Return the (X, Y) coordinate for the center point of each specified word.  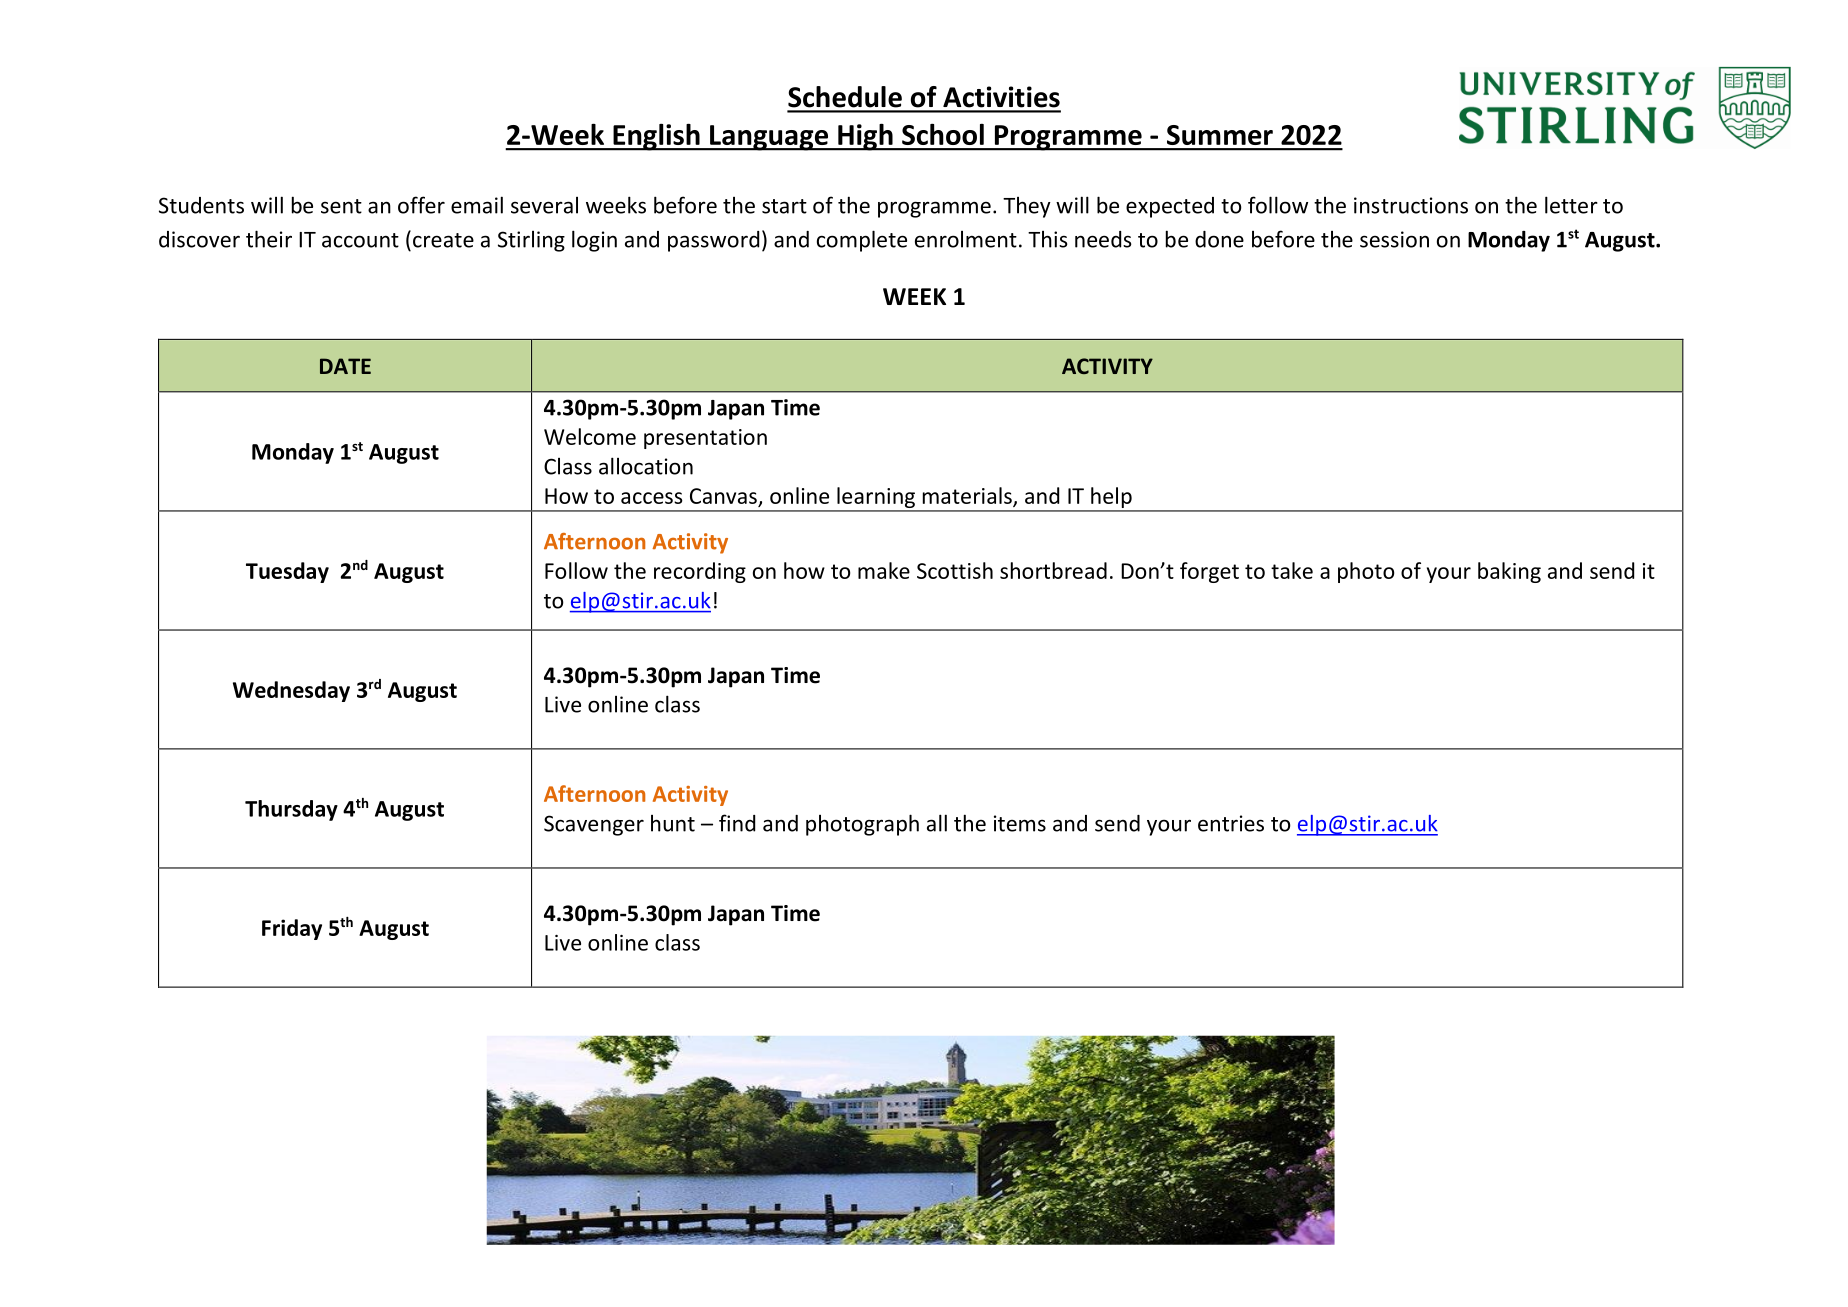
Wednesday (291, 691)
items (1020, 823)
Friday (292, 929)
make (884, 570)
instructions (1411, 205)
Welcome (590, 436)
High (865, 137)
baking (1509, 572)
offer (421, 205)
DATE (345, 366)
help (1111, 499)
